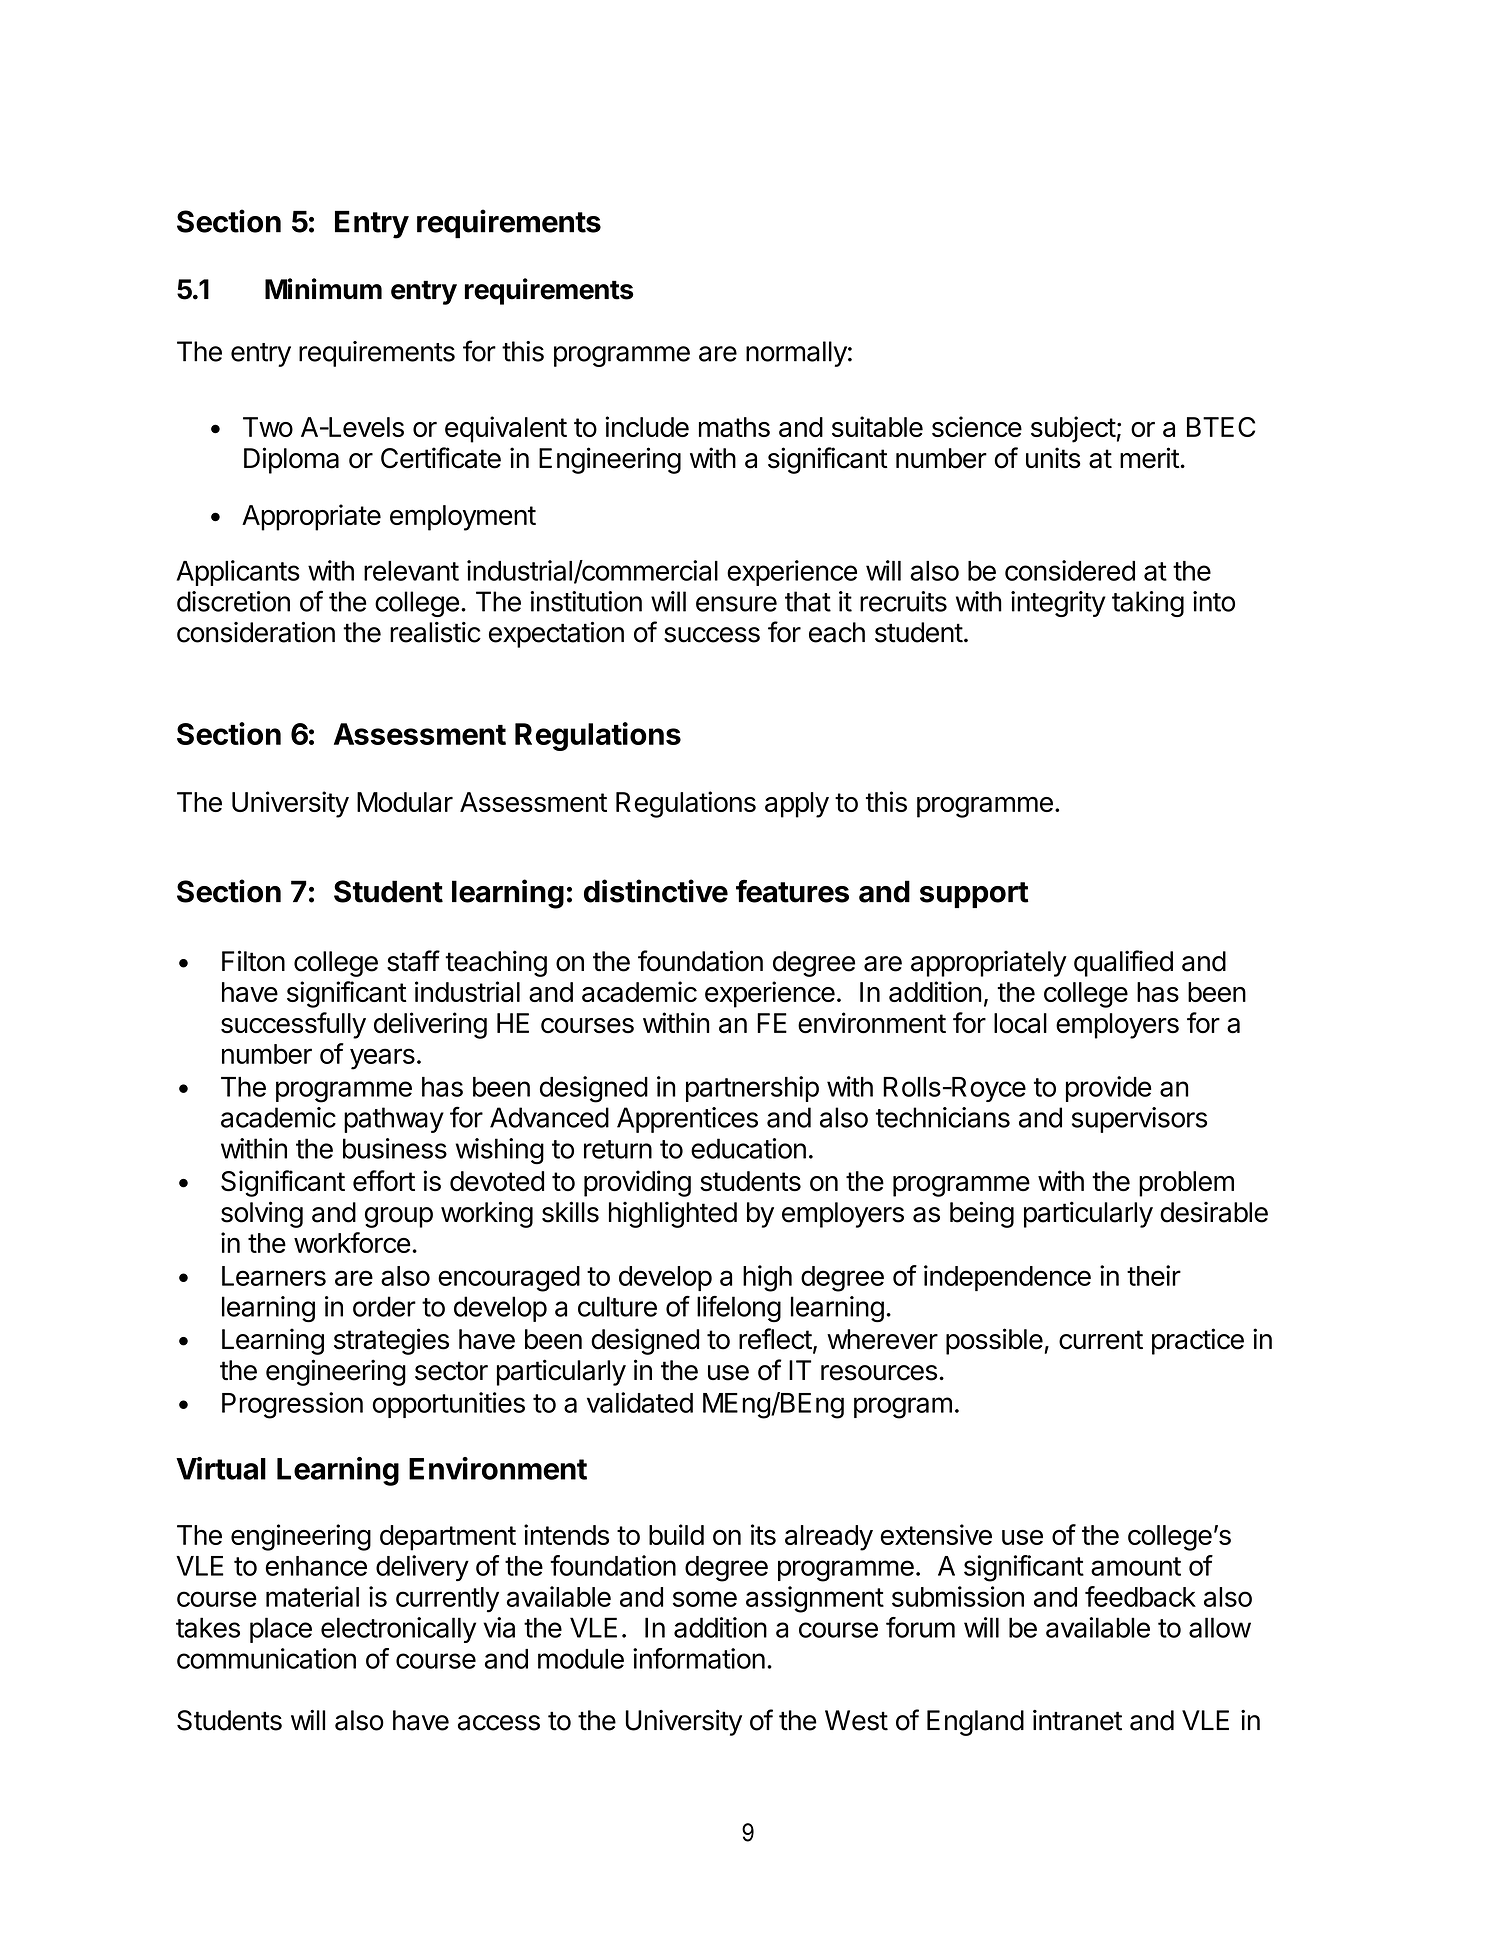  Describe the element at coordinates (797, 805) in the image. I see `apply` at that location.
